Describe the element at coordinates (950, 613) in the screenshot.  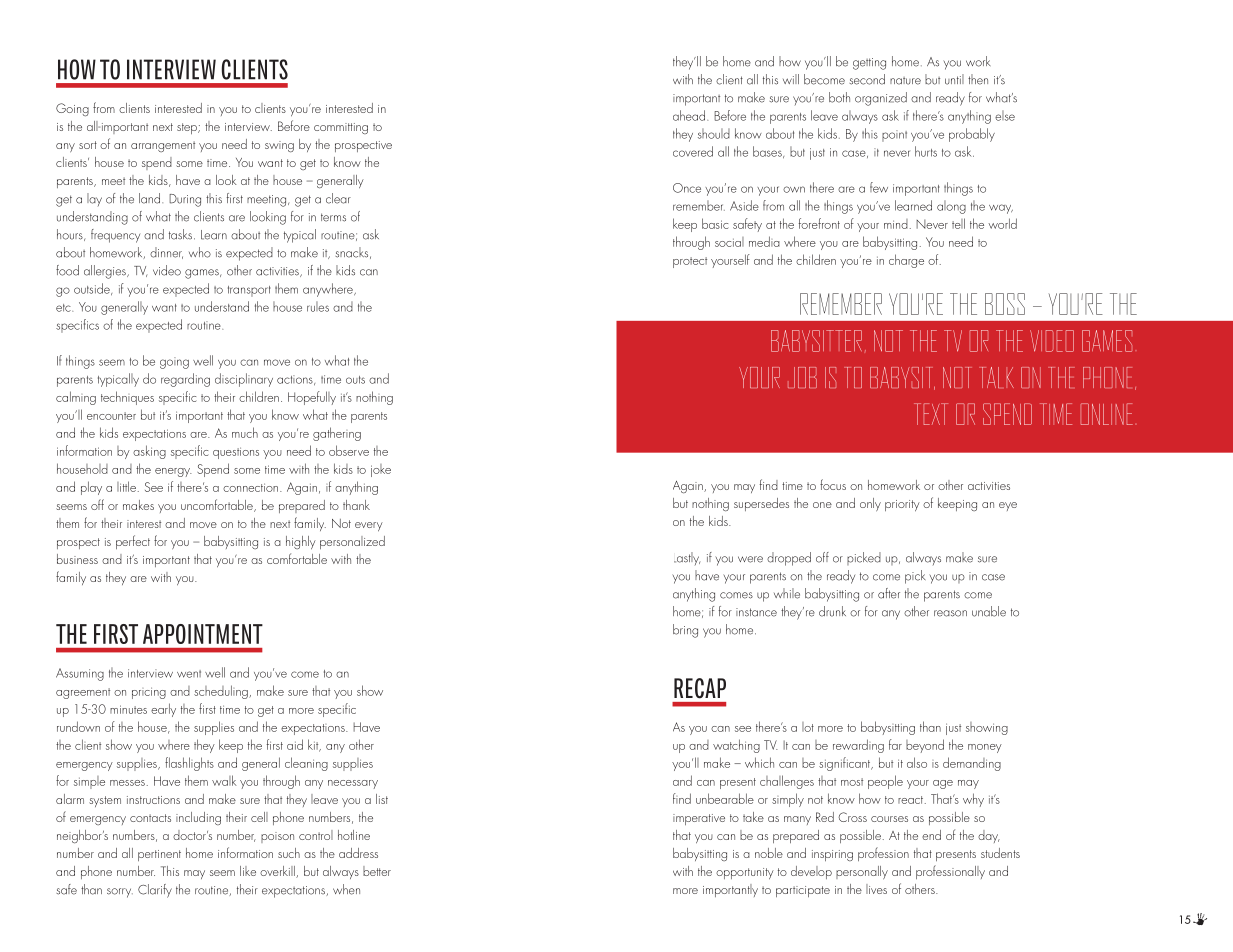
I see `reason` at that location.
